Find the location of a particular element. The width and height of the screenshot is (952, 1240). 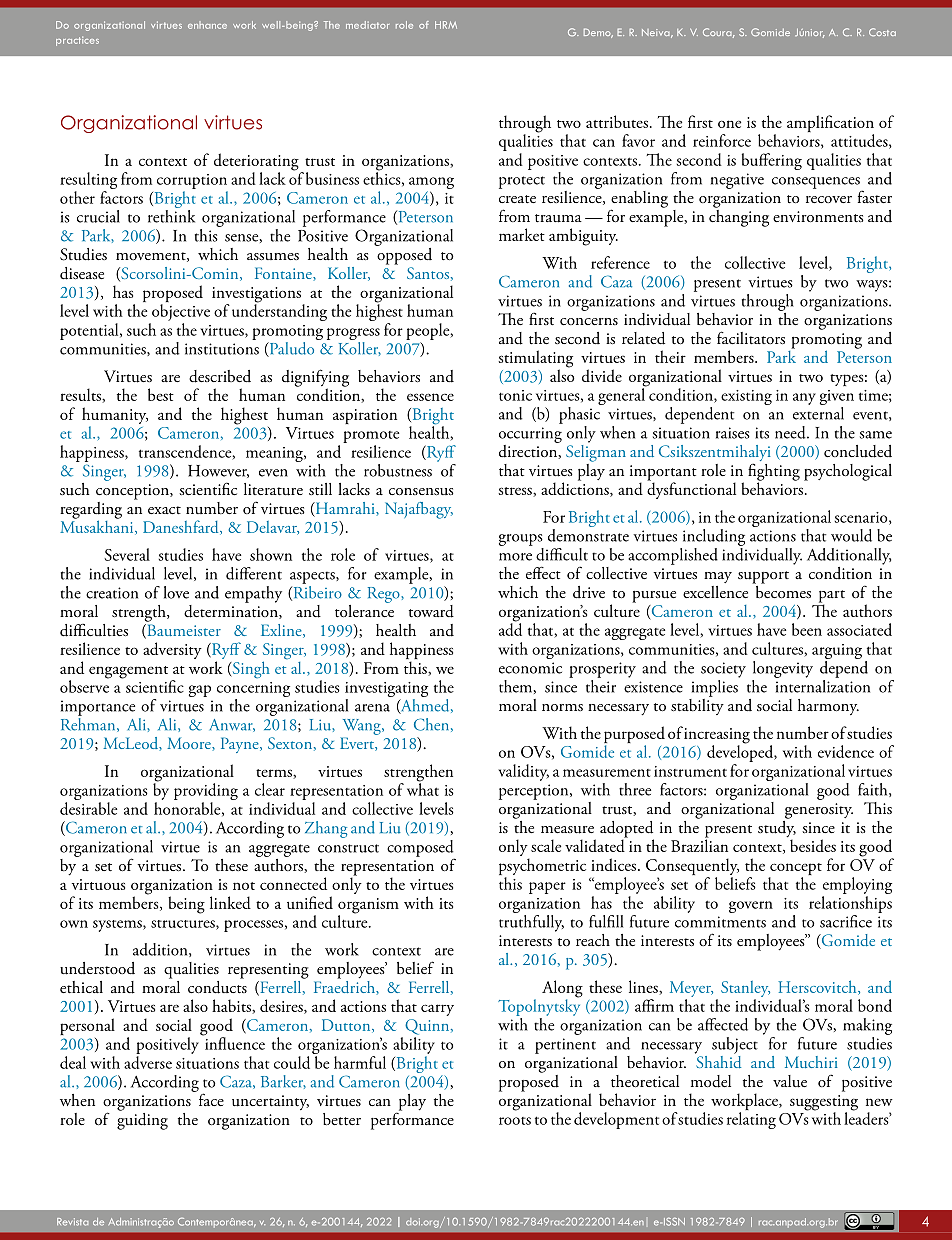

relating is located at coordinates (751, 1120).
